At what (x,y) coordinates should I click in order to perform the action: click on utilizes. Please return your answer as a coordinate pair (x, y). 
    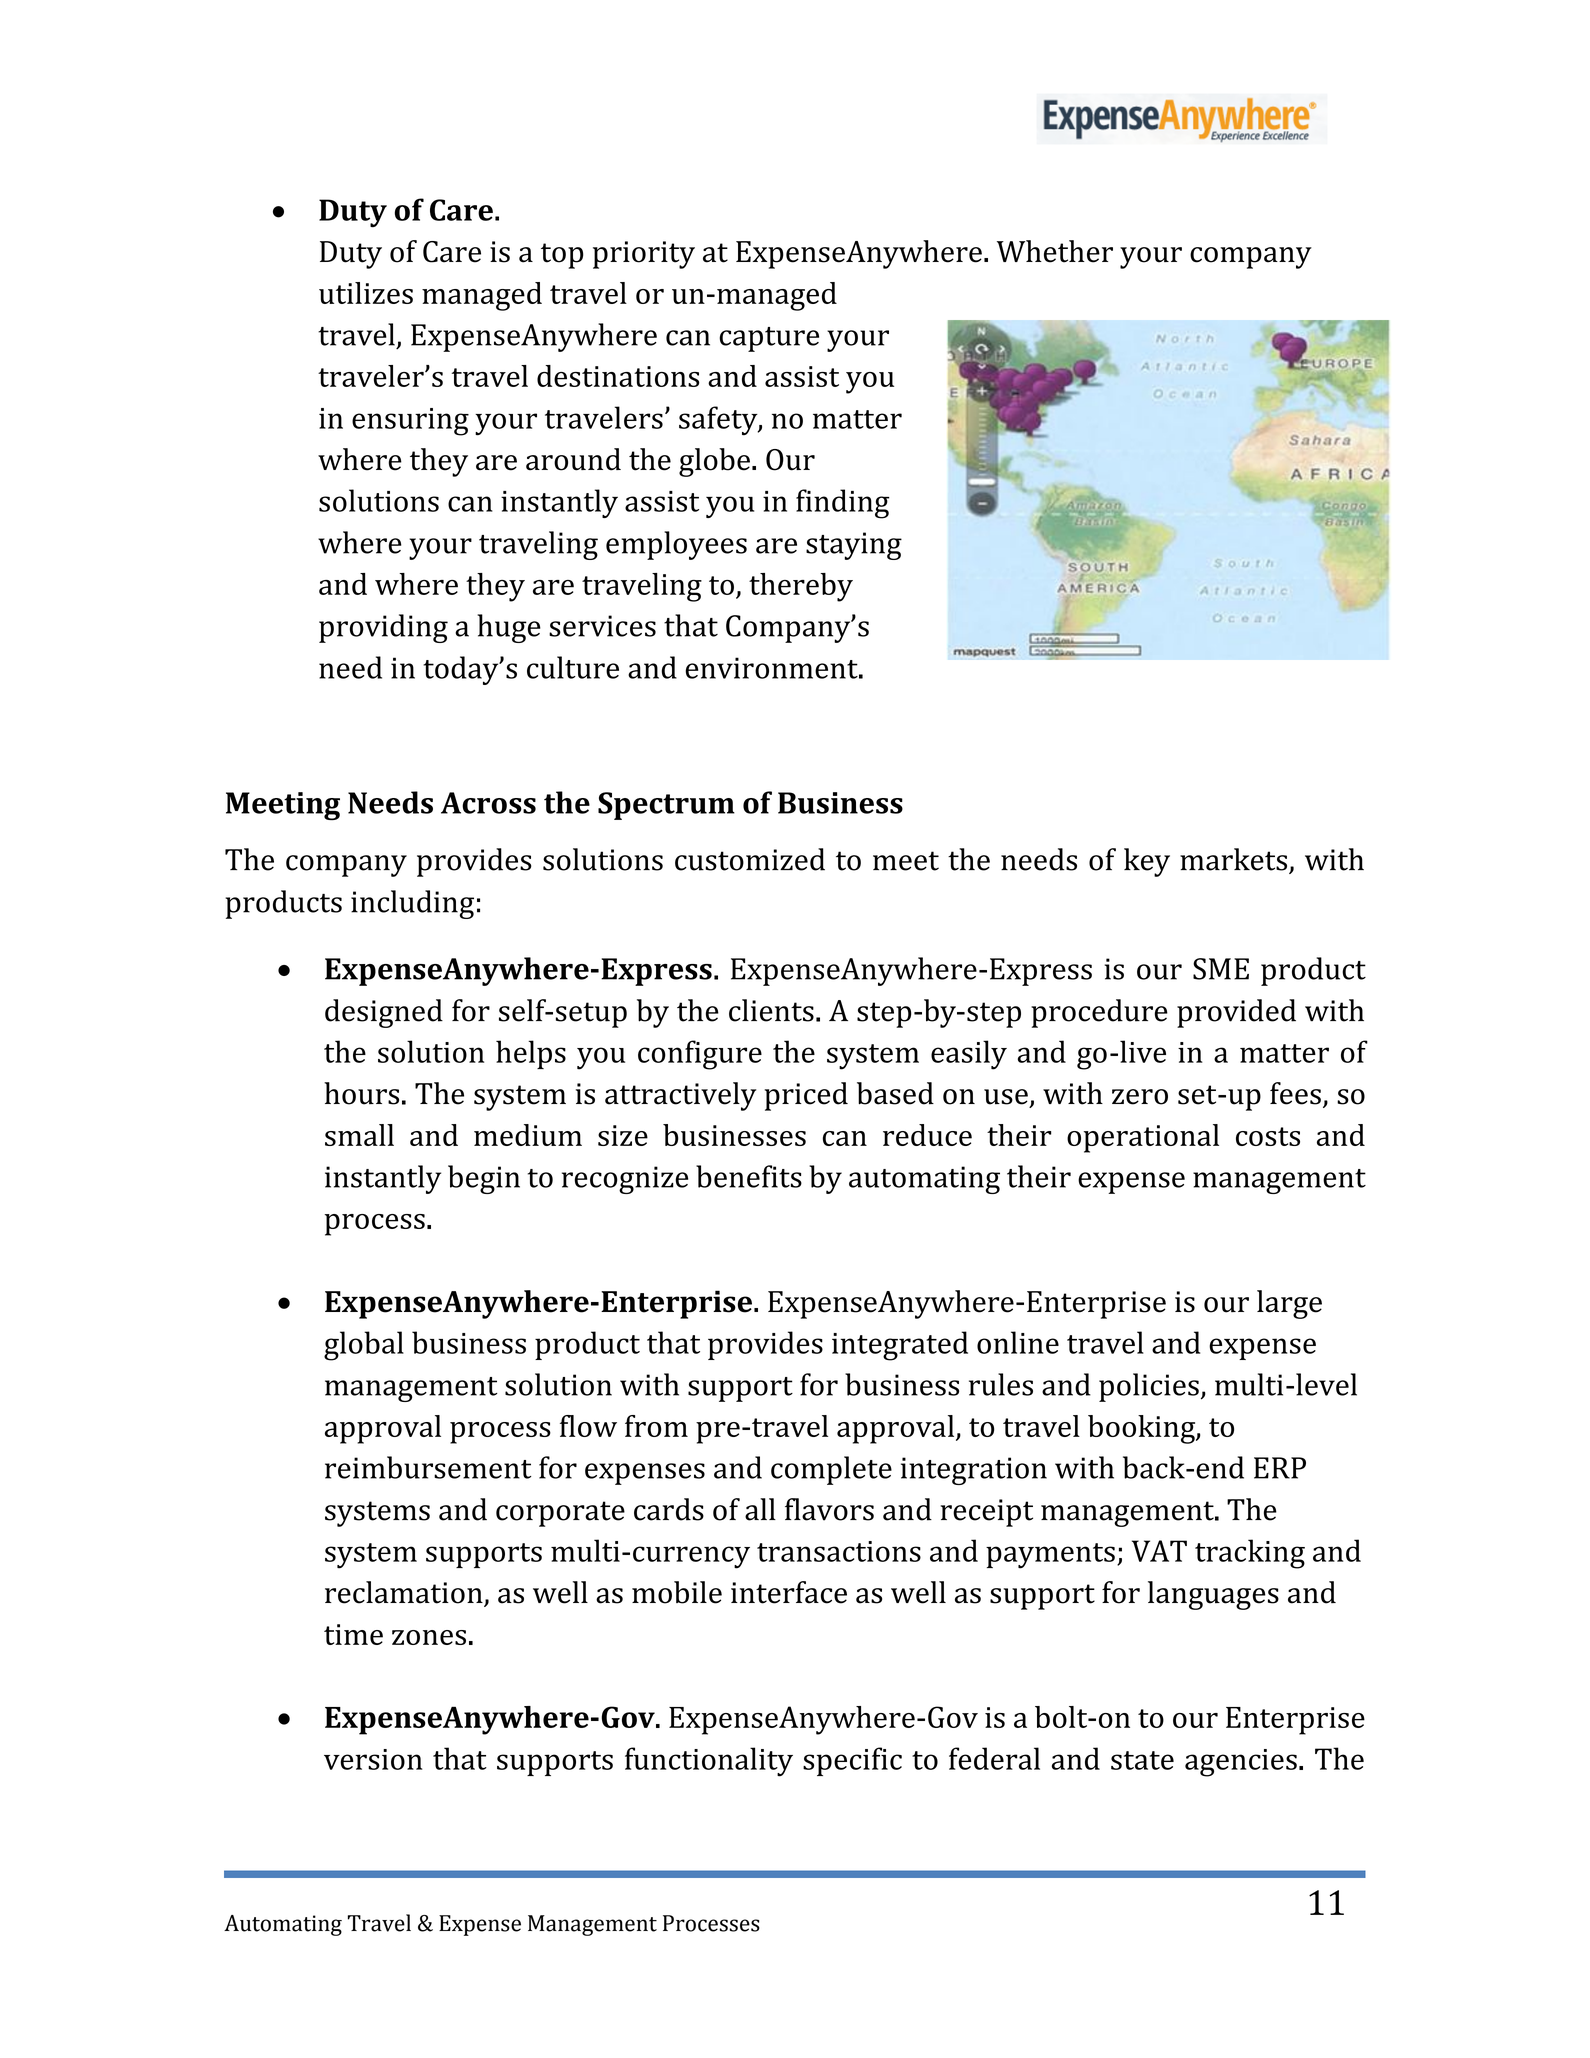
    Looking at the image, I should click on (366, 293).
